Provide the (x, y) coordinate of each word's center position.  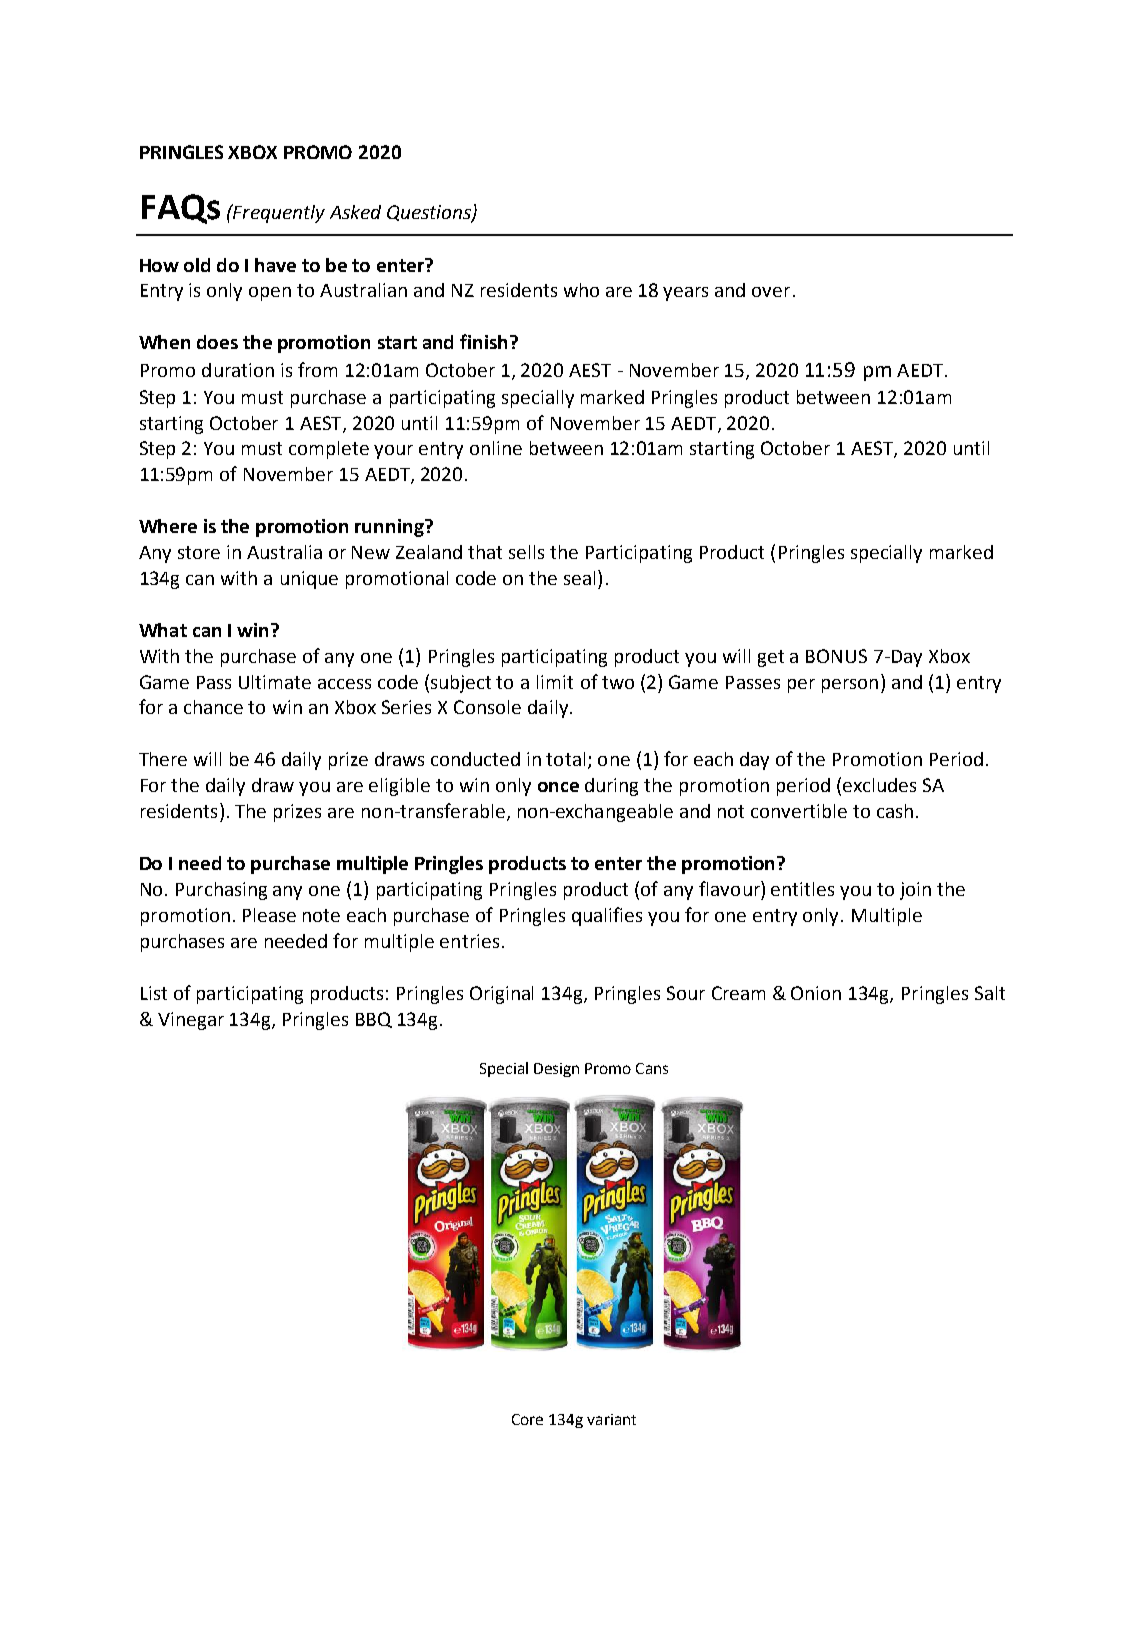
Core (527, 1419)
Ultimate (275, 682)
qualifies (607, 916)
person (850, 686)
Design (556, 1070)
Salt (990, 993)
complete (329, 450)
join (915, 891)
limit (555, 682)
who (581, 290)
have (275, 265)
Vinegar (191, 1021)
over (771, 292)
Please (269, 915)
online (496, 448)
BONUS (836, 656)
